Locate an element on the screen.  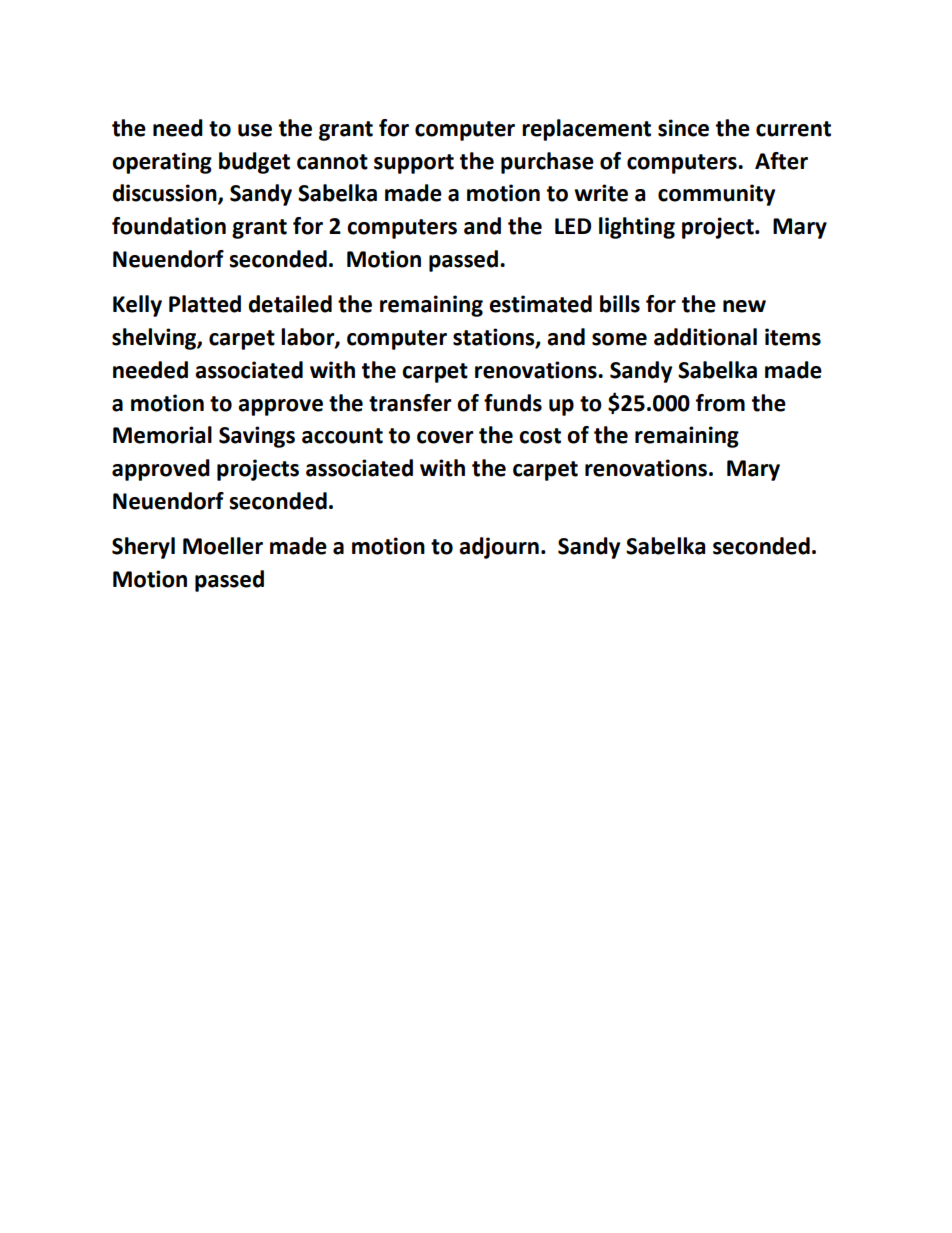
Moeller is located at coordinates (223, 546).
